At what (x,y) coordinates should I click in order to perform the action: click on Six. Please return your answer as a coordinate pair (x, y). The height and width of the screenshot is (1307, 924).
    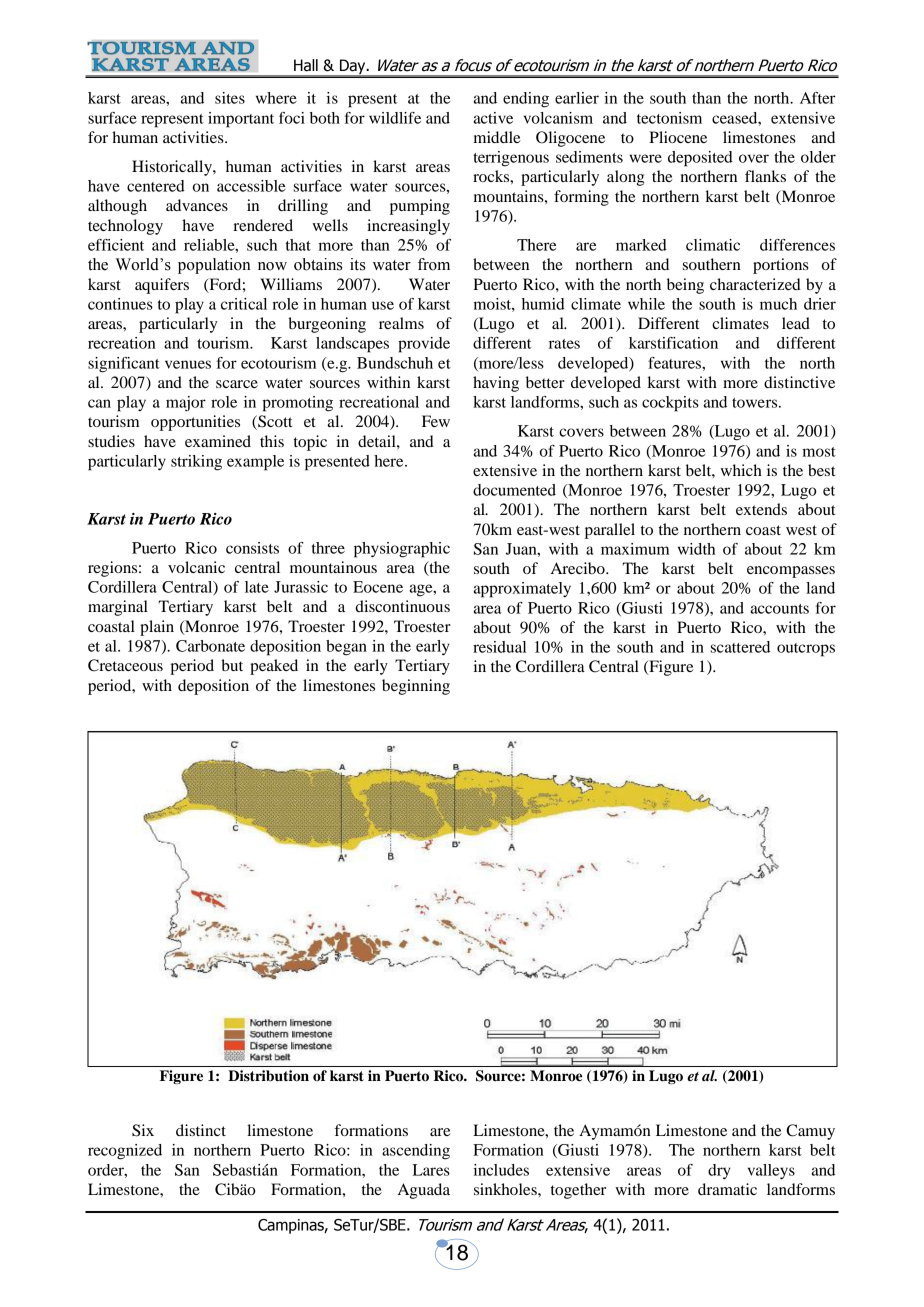
    Looking at the image, I should click on (143, 1130).
